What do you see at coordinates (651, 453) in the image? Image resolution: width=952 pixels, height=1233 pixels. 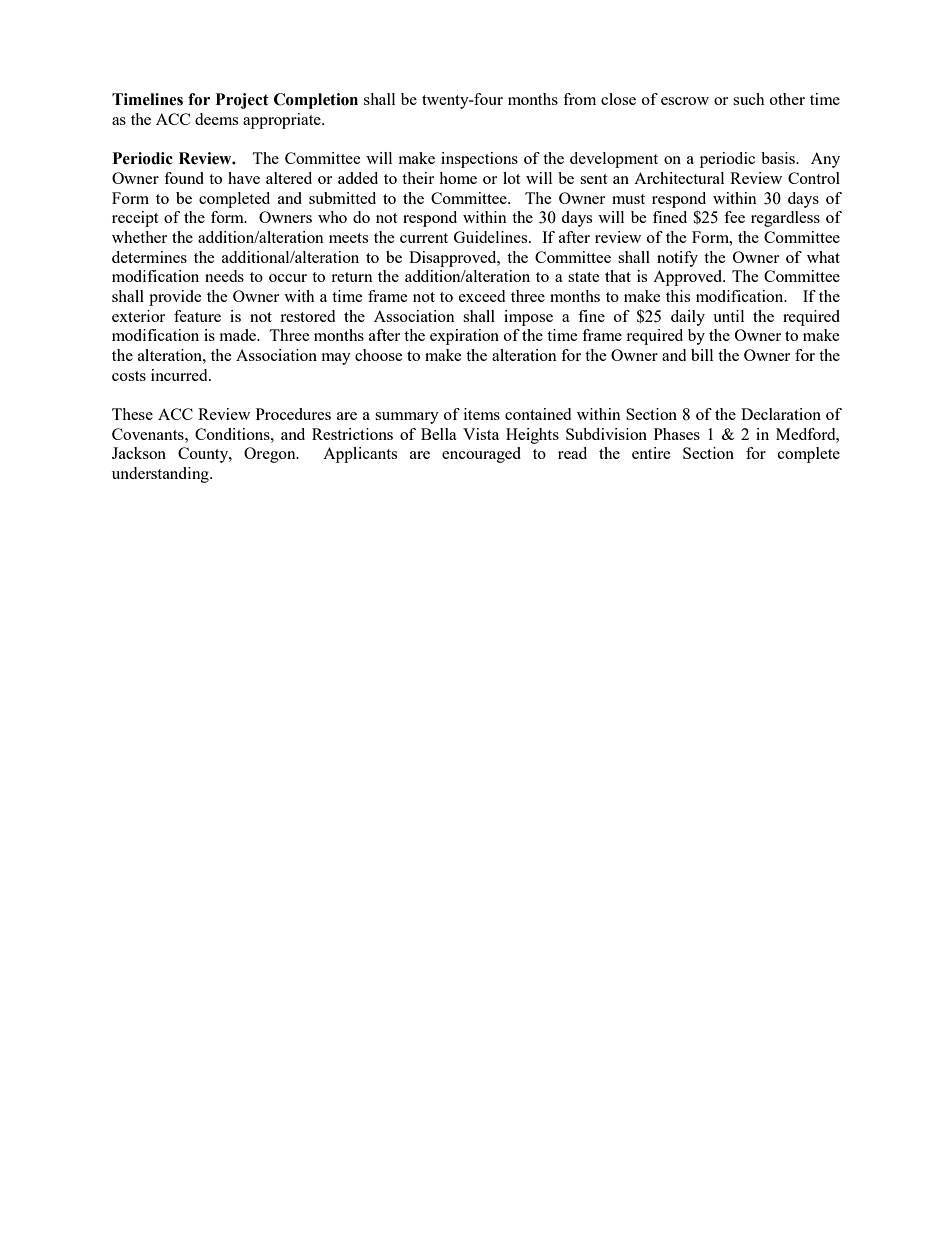 I see `entire` at bounding box center [651, 453].
